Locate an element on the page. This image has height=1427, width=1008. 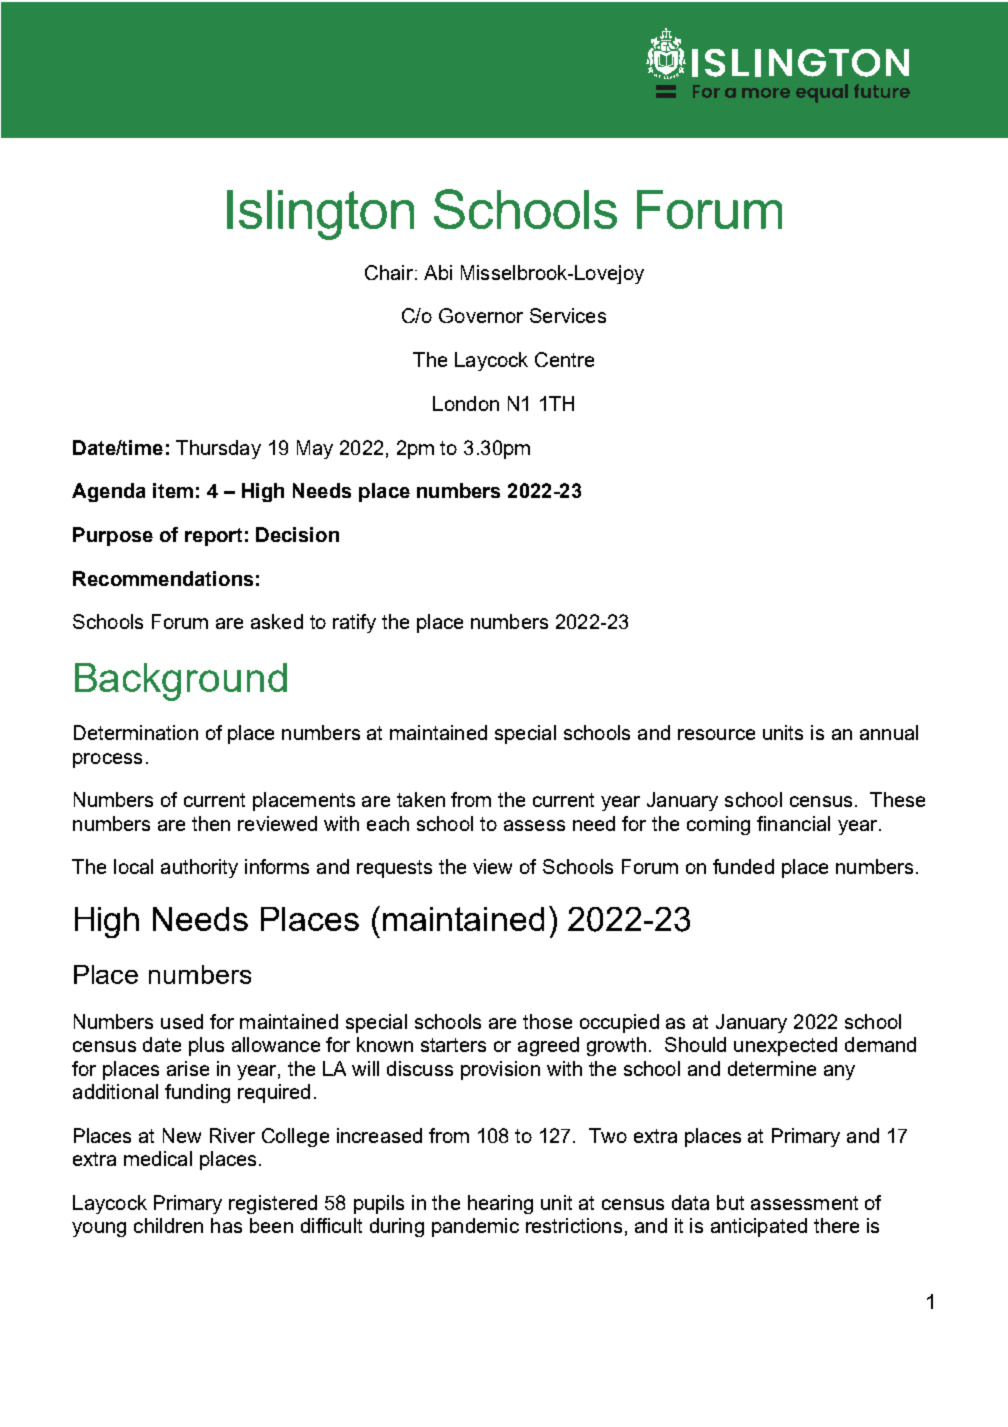
Islington is located at coordinates (320, 215).
